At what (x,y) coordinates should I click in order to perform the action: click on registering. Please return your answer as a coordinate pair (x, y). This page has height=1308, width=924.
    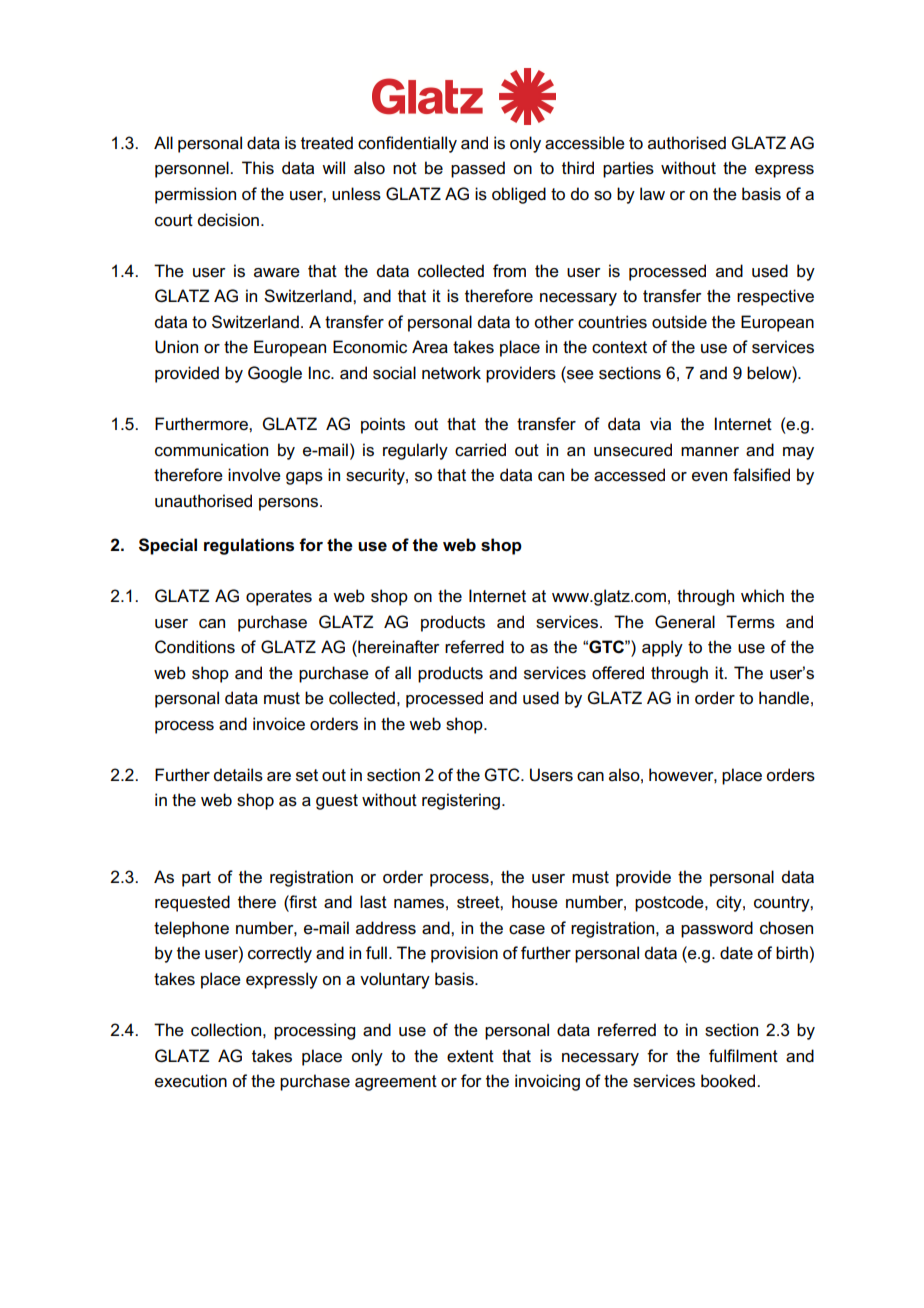
    Looking at the image, I should click on (461, 801).
